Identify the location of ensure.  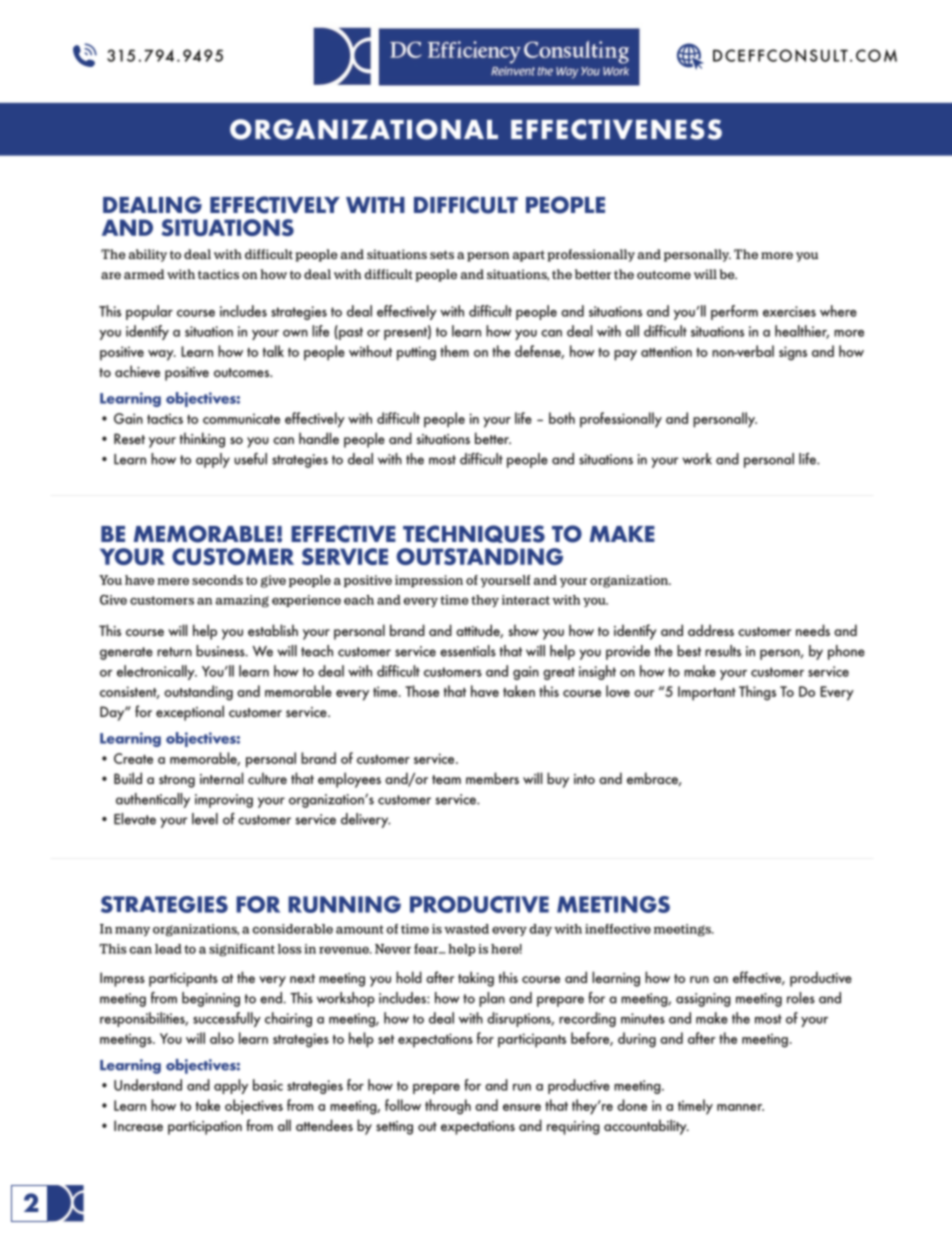
(522, 1107).
